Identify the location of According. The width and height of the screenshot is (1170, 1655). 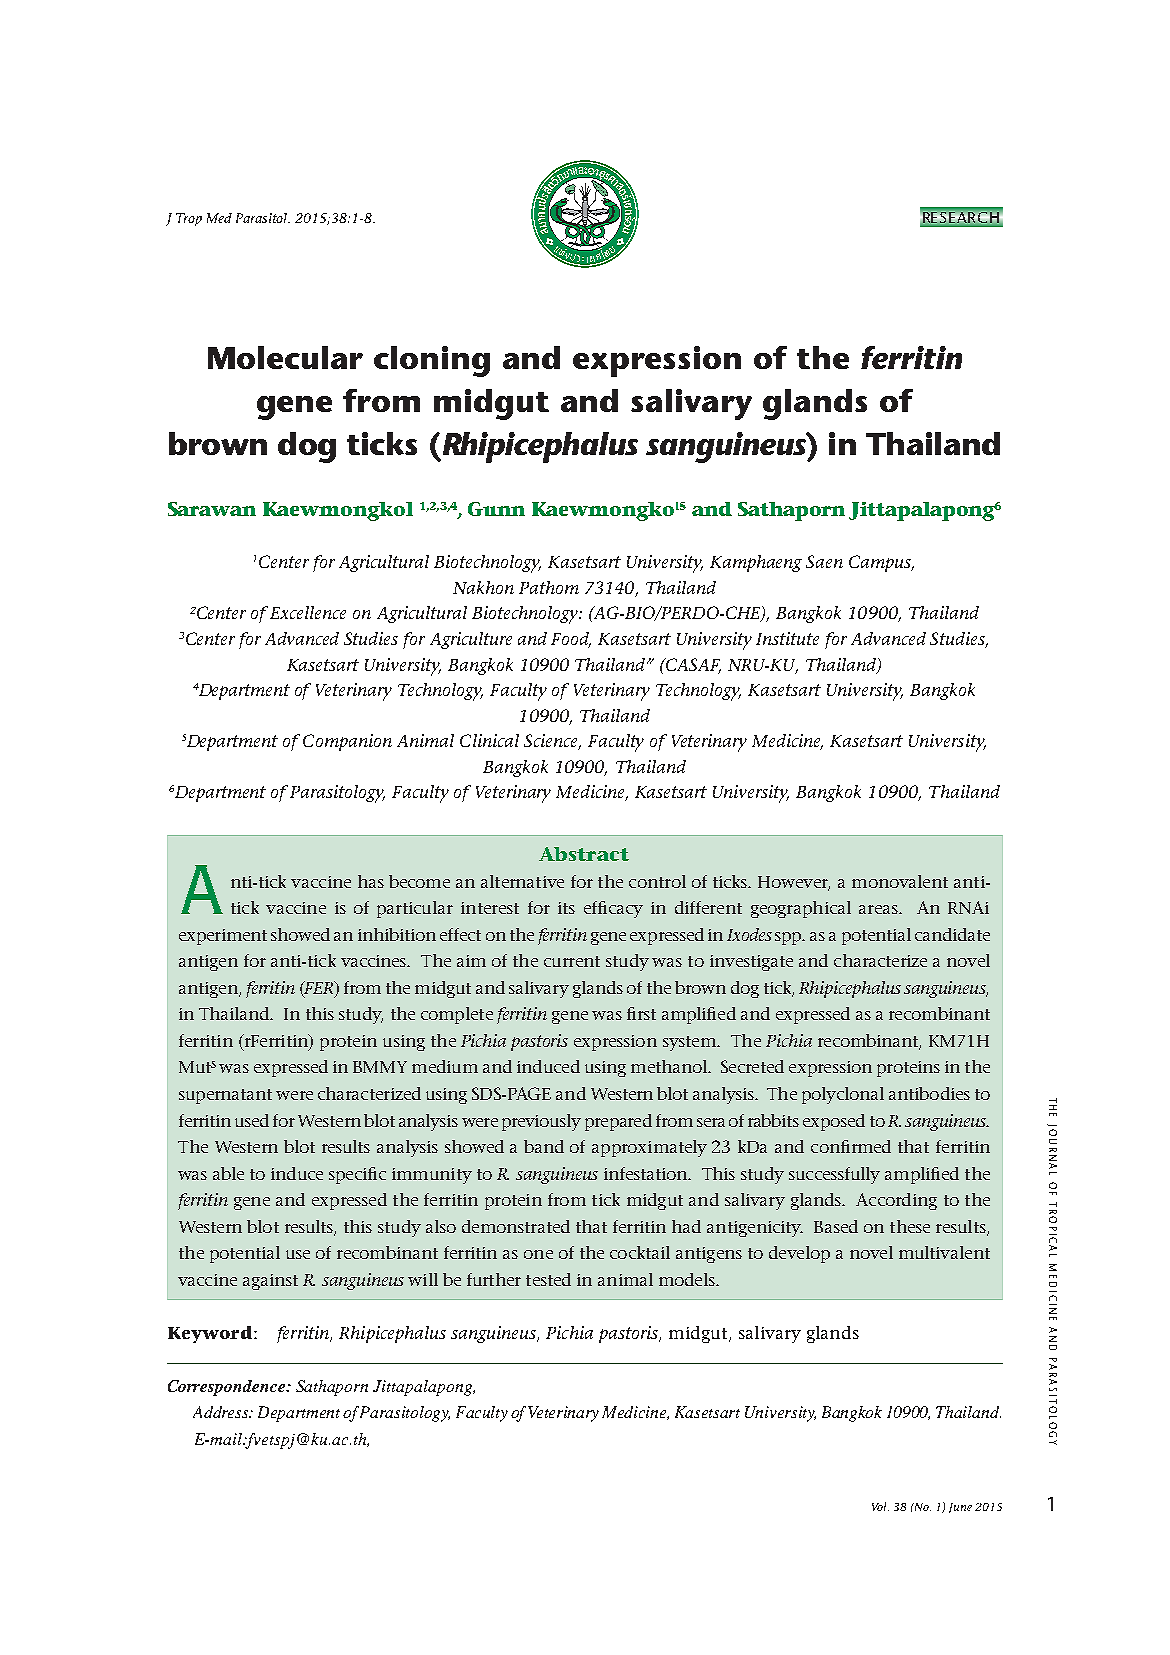
(896, 1201).
